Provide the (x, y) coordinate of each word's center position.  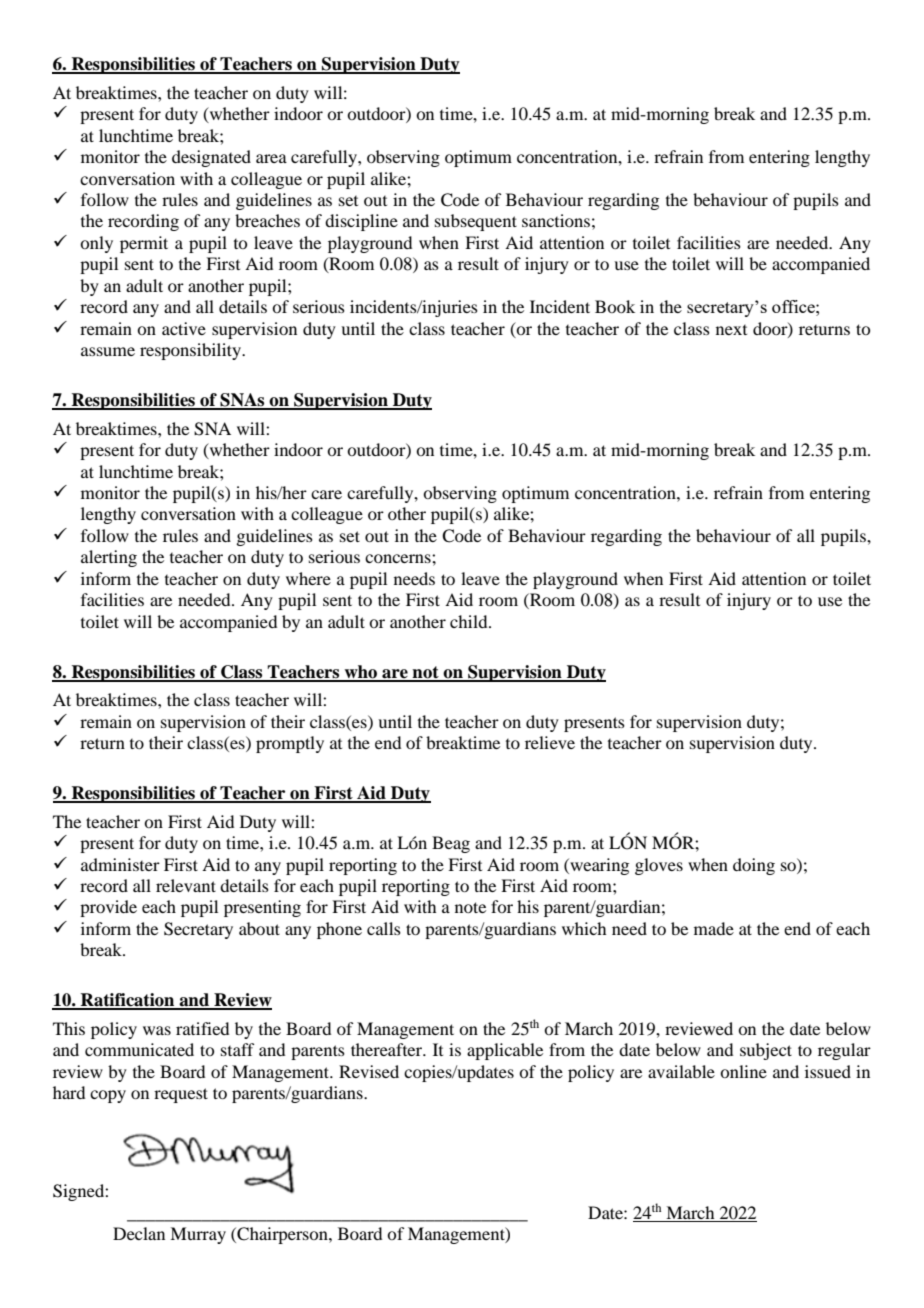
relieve (550, 742)
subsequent (476, 222)
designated (211, 158)
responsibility (191, 351)
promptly (290, 744)
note (470, 907)
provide (108, 908)
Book (615, 306)
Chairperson (282, 1235)
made (714, 928)
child (470, 621)
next (731, 330)
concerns (399, 558)
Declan (139, 1233)
